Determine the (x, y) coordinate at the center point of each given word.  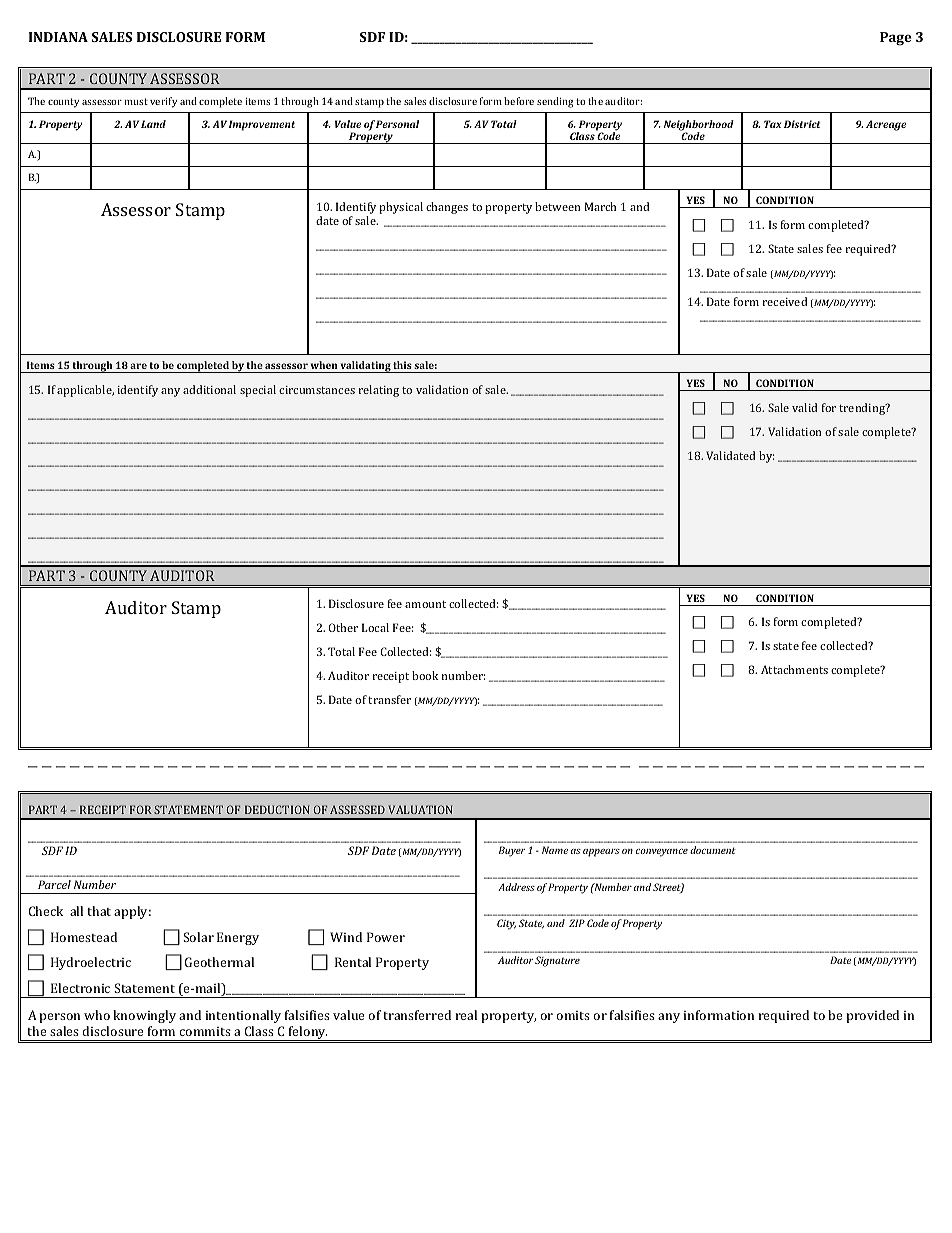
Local (375, 627)
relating (378, 391)
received (784, 301)
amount (425, 604)
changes (447, 208)
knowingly (144, 1016)
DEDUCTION (277, 809)
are (138, 366)
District (802, 124)
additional (209, 389)
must (136, 101)
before (519, 101)
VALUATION (420, 809)
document (713, 850)
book (425, 675)
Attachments (794, 669)
